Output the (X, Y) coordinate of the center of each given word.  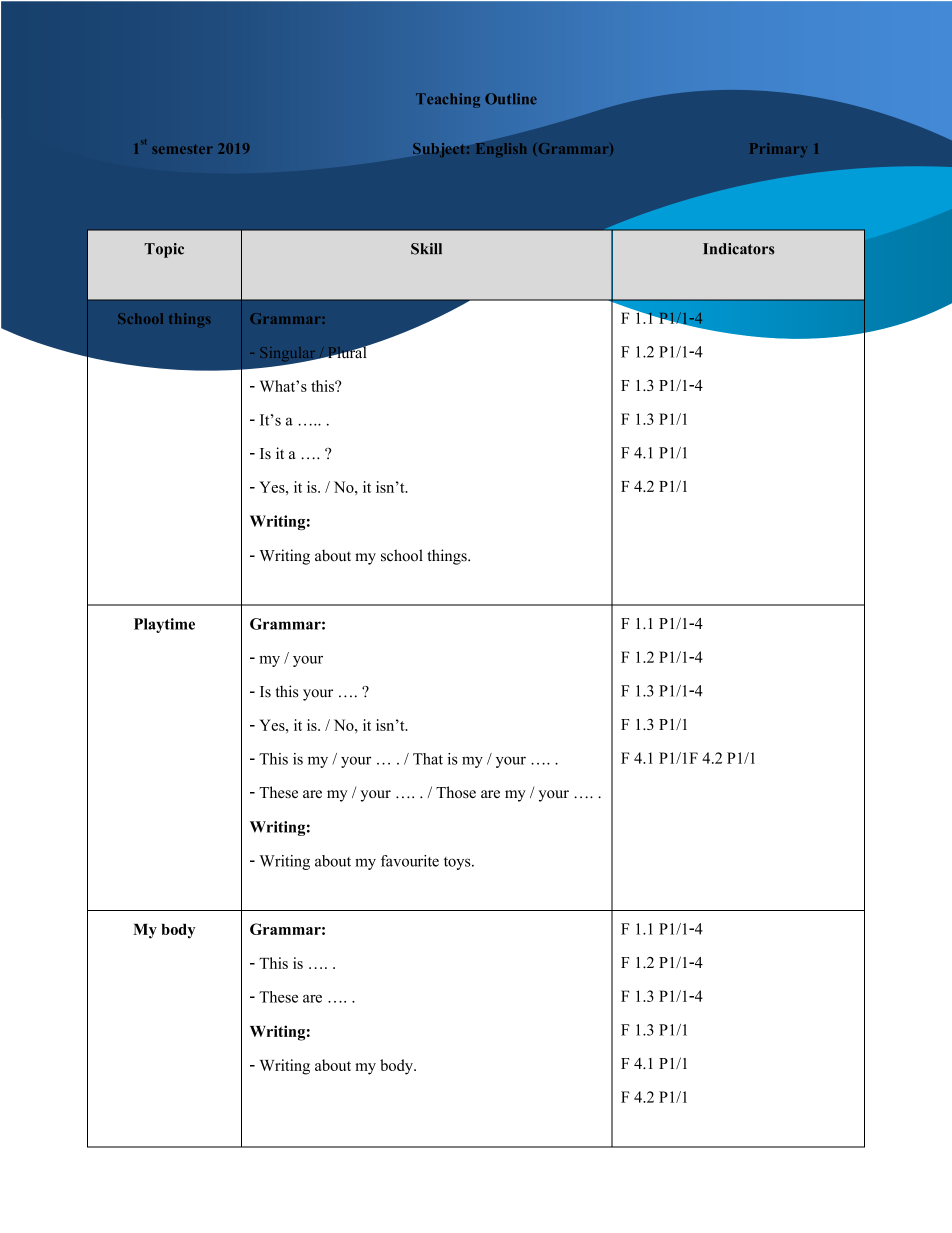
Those (456, 792)
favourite (410, 861)
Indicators (739, 249)
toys (458, 863)
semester (182, 149)
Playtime (164, 625)
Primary (777, 150)
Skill (426, 249)
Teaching (448, 100)
